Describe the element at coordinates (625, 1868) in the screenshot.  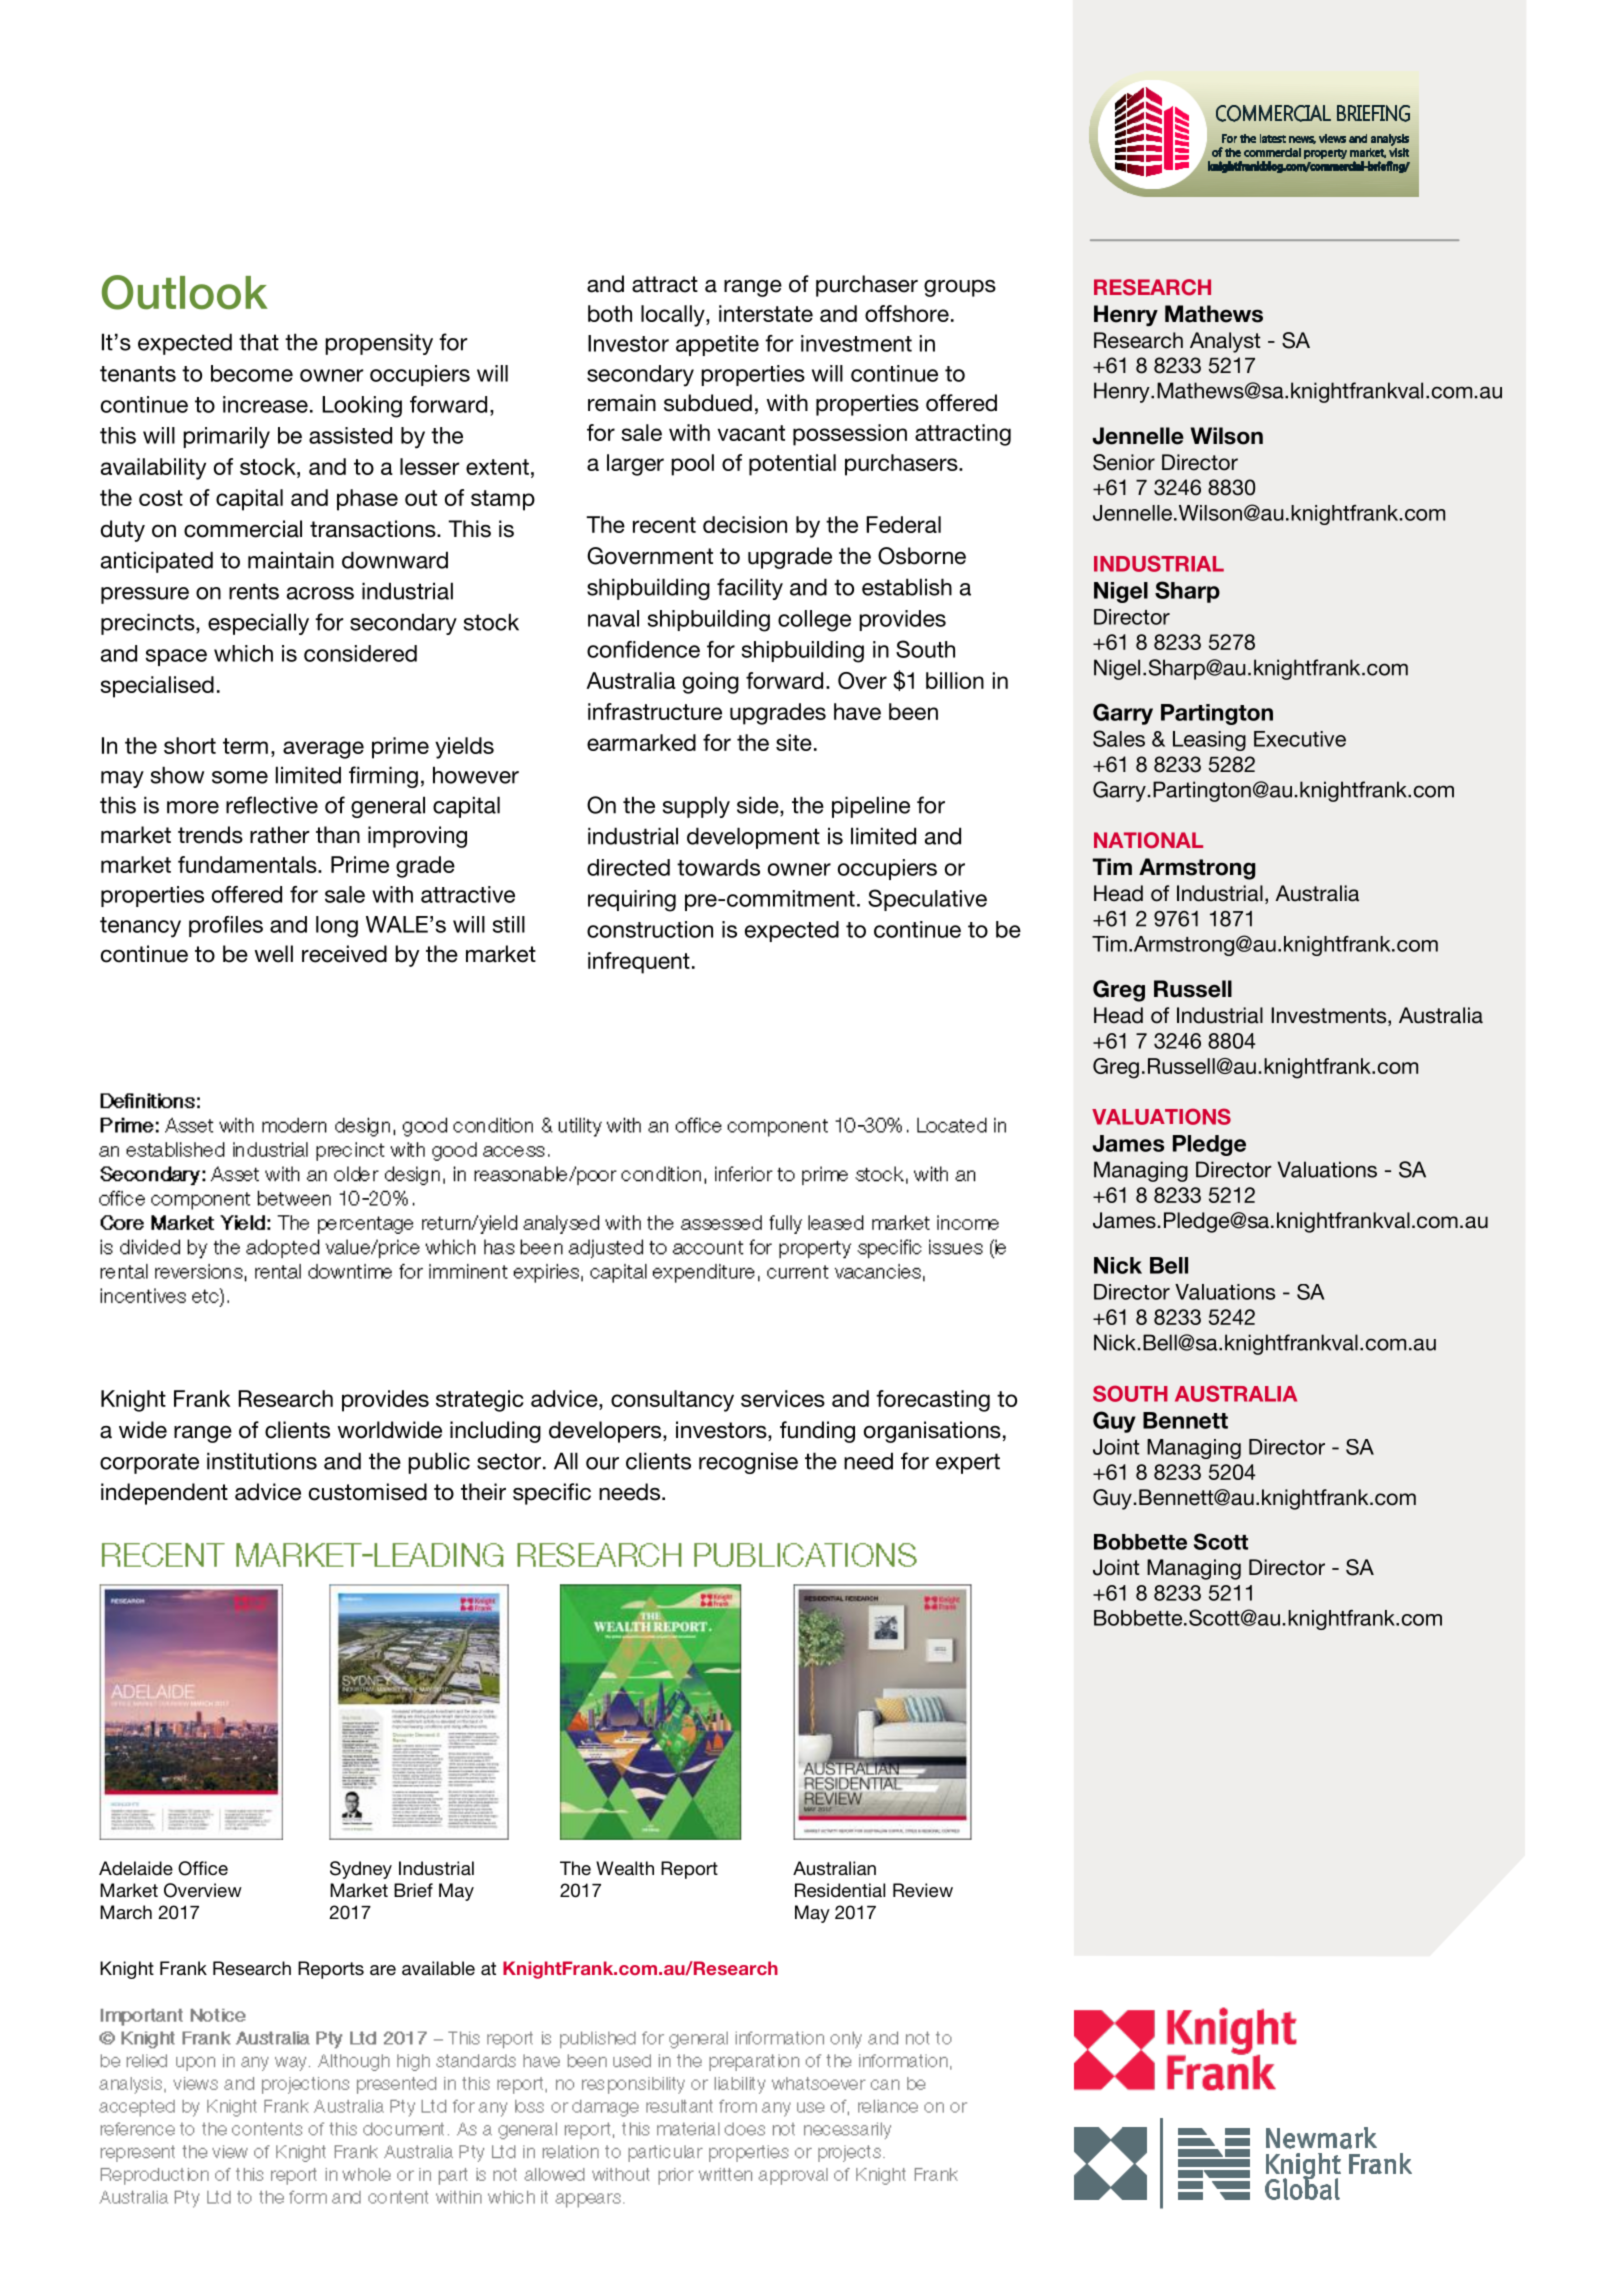
I see `Wealth` at that location.
